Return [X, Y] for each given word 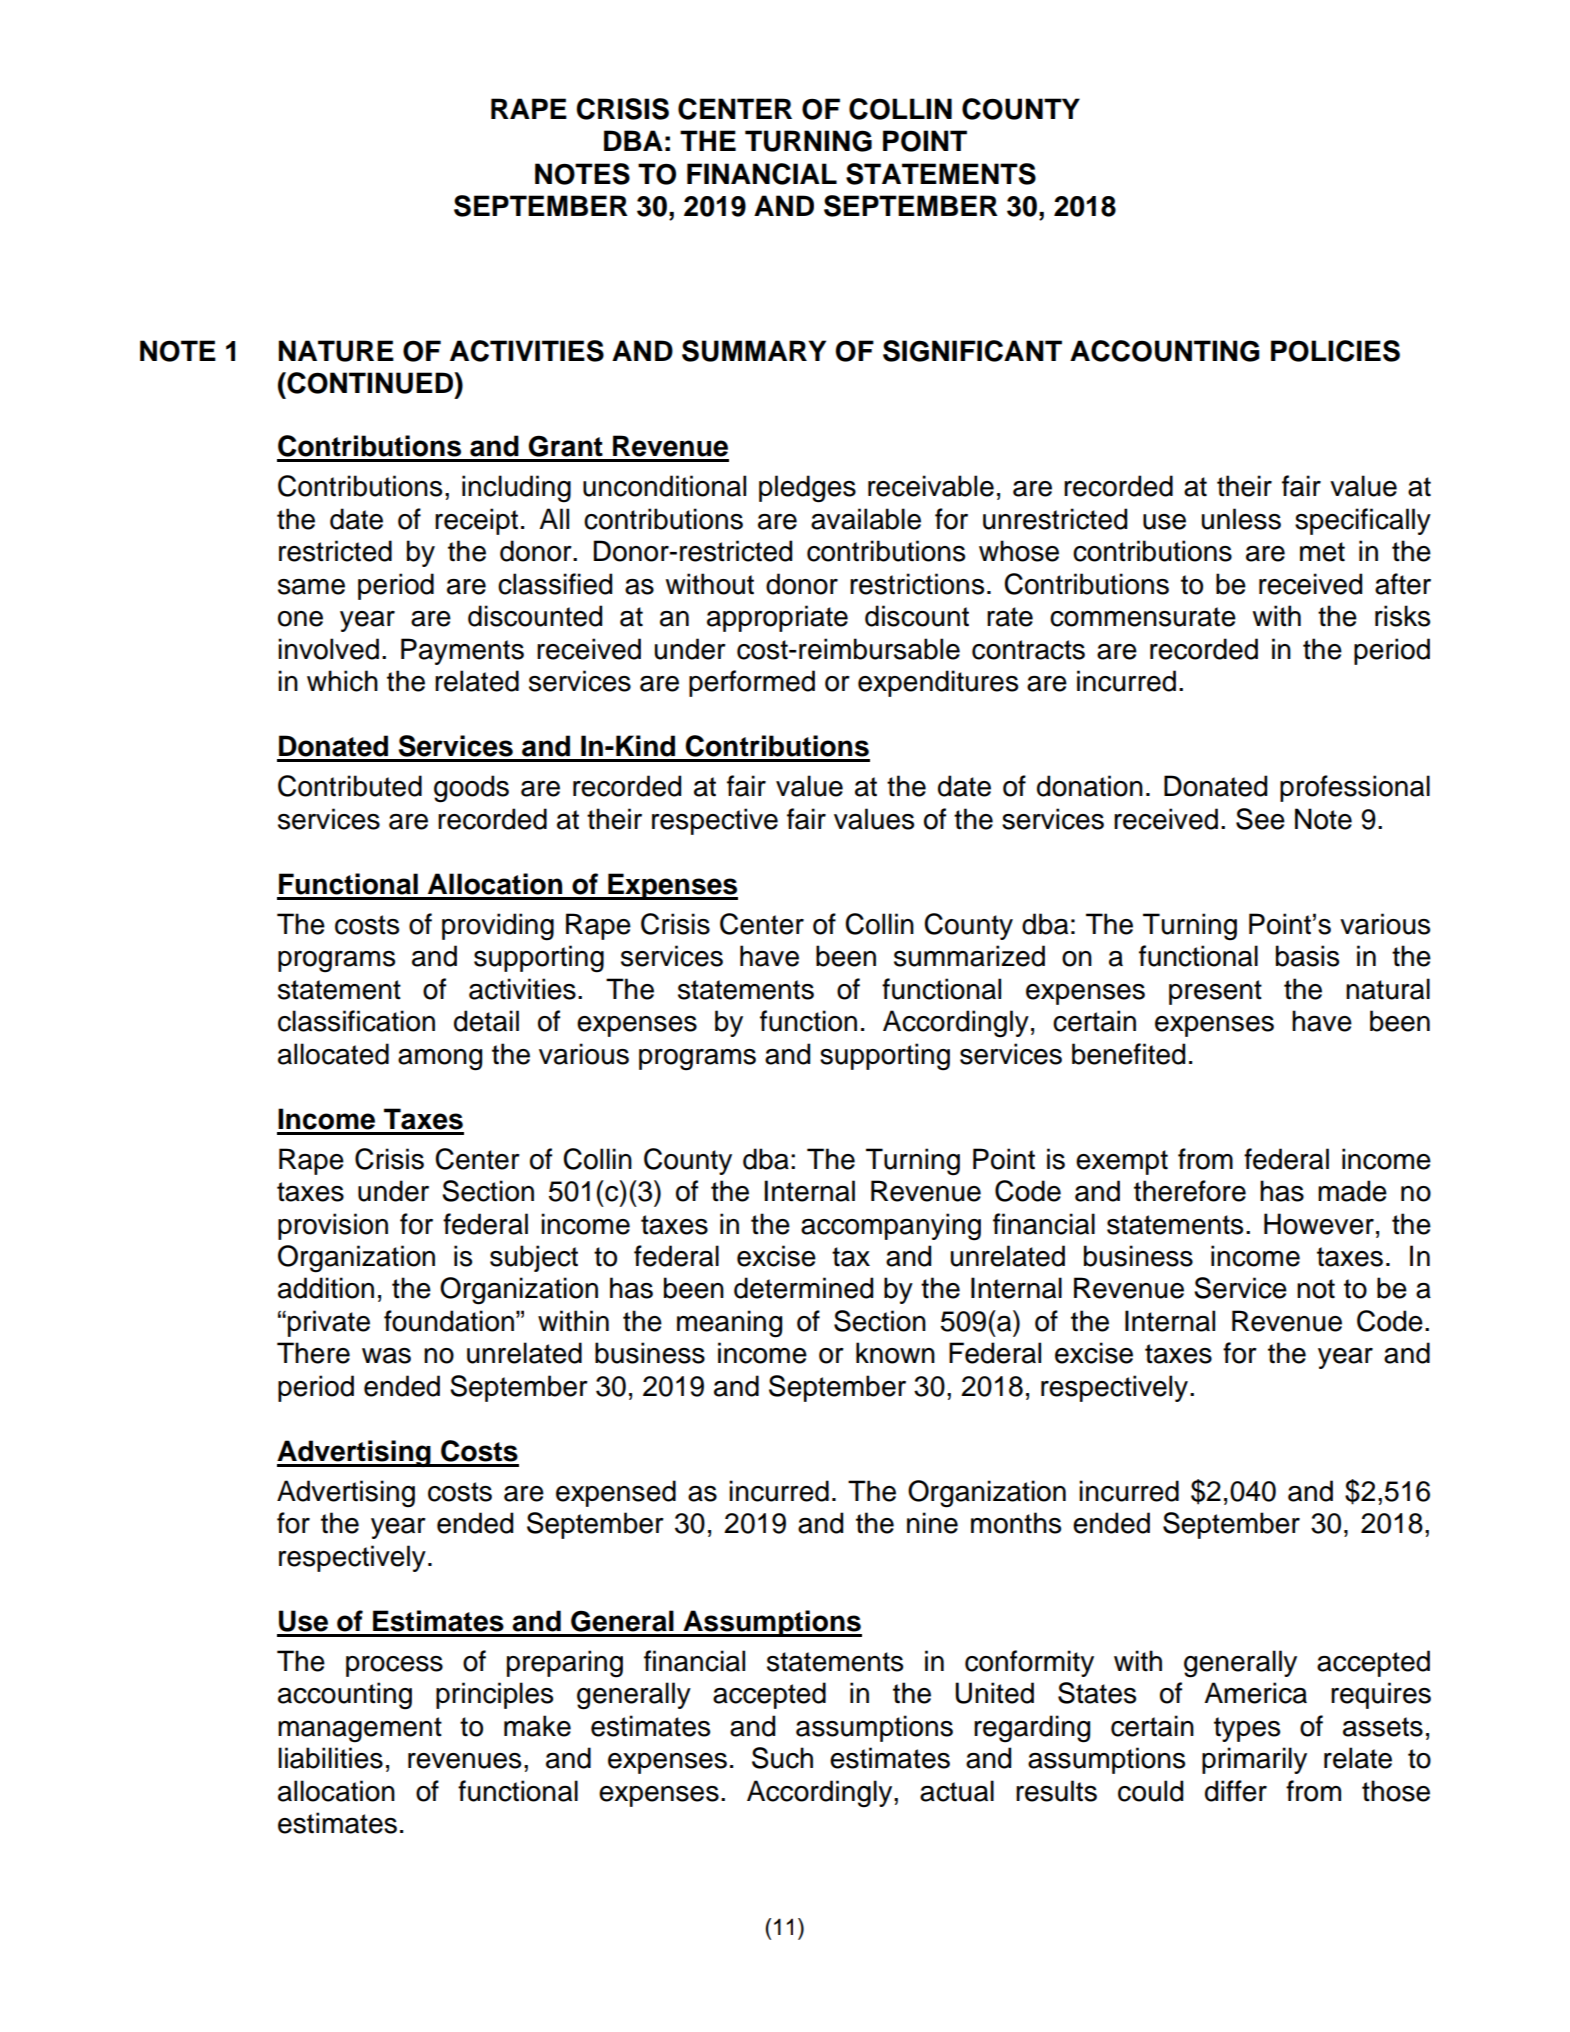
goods [471, 789]
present [1215, 992]
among [440, 1060]
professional [1355, 788]
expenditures [938, 683]
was [386, 1356]
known [895, 1353]
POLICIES [1335, 351]
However [1319, 1224]
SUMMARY [754, 351]
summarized [969, 956]
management [360, 1730]
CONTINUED [370, 383]
